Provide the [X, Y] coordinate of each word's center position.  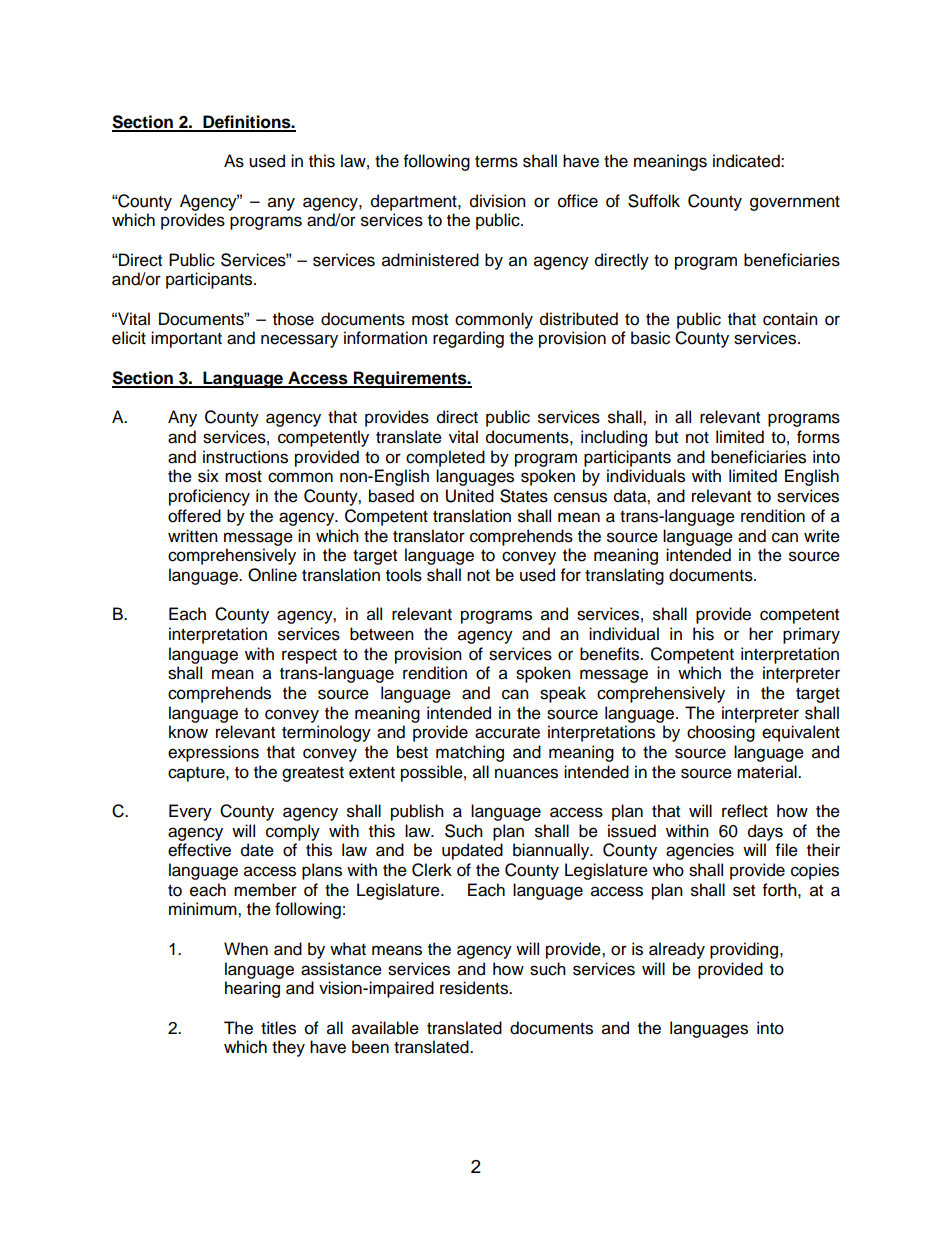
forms [818, 437]
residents [475, 988]
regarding [468, 339]
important [186, 339]
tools [404, 575]
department [415, 202]
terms [496, 162]
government [795, 203]
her [761, 634]
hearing [252, 989]
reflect [745, 811]
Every [190, 812]
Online [272, 575]
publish [417, 812]
